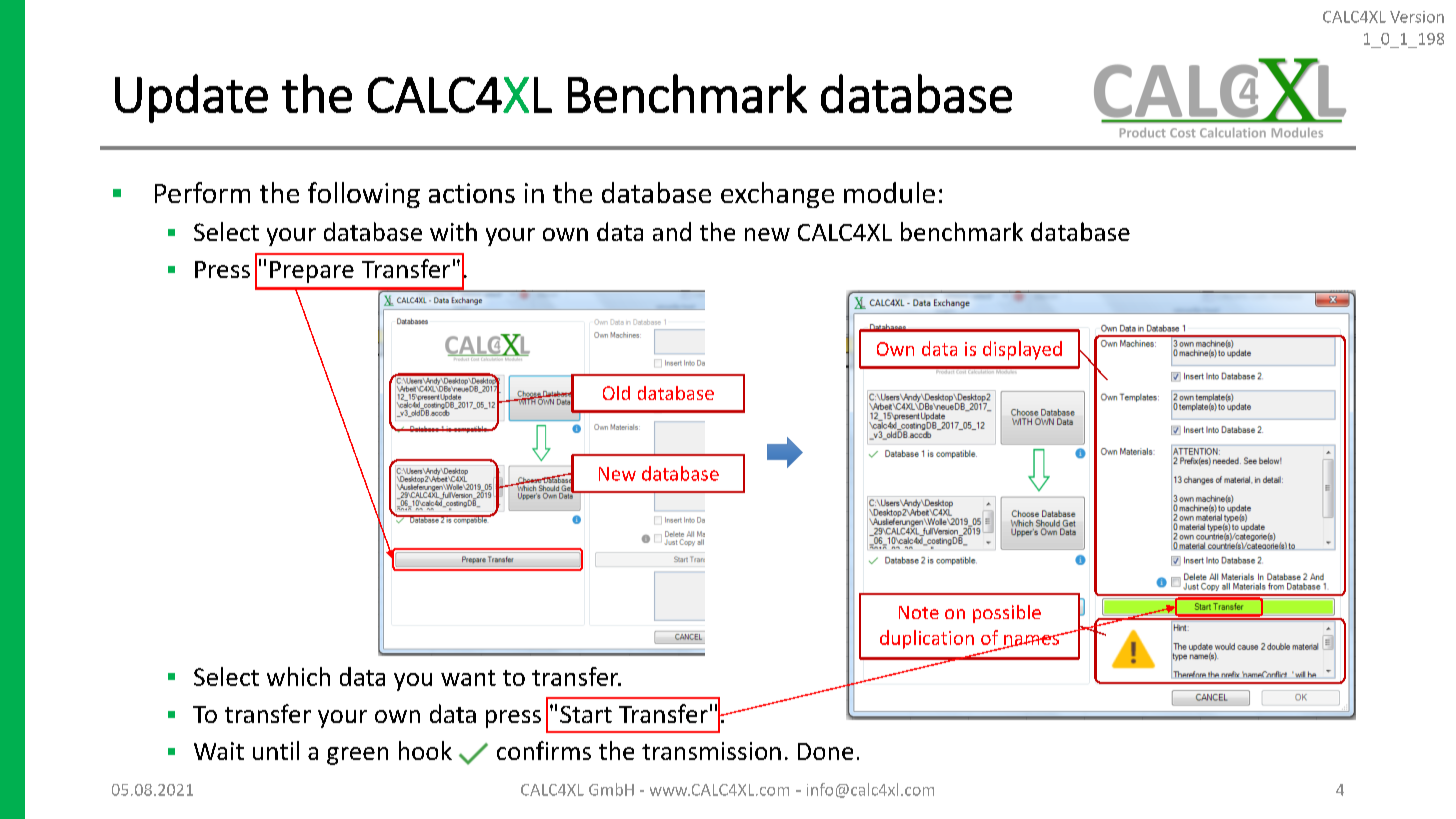 This screenshot has width=1456, height=819. I want to click on Update, so click(191, 98).
